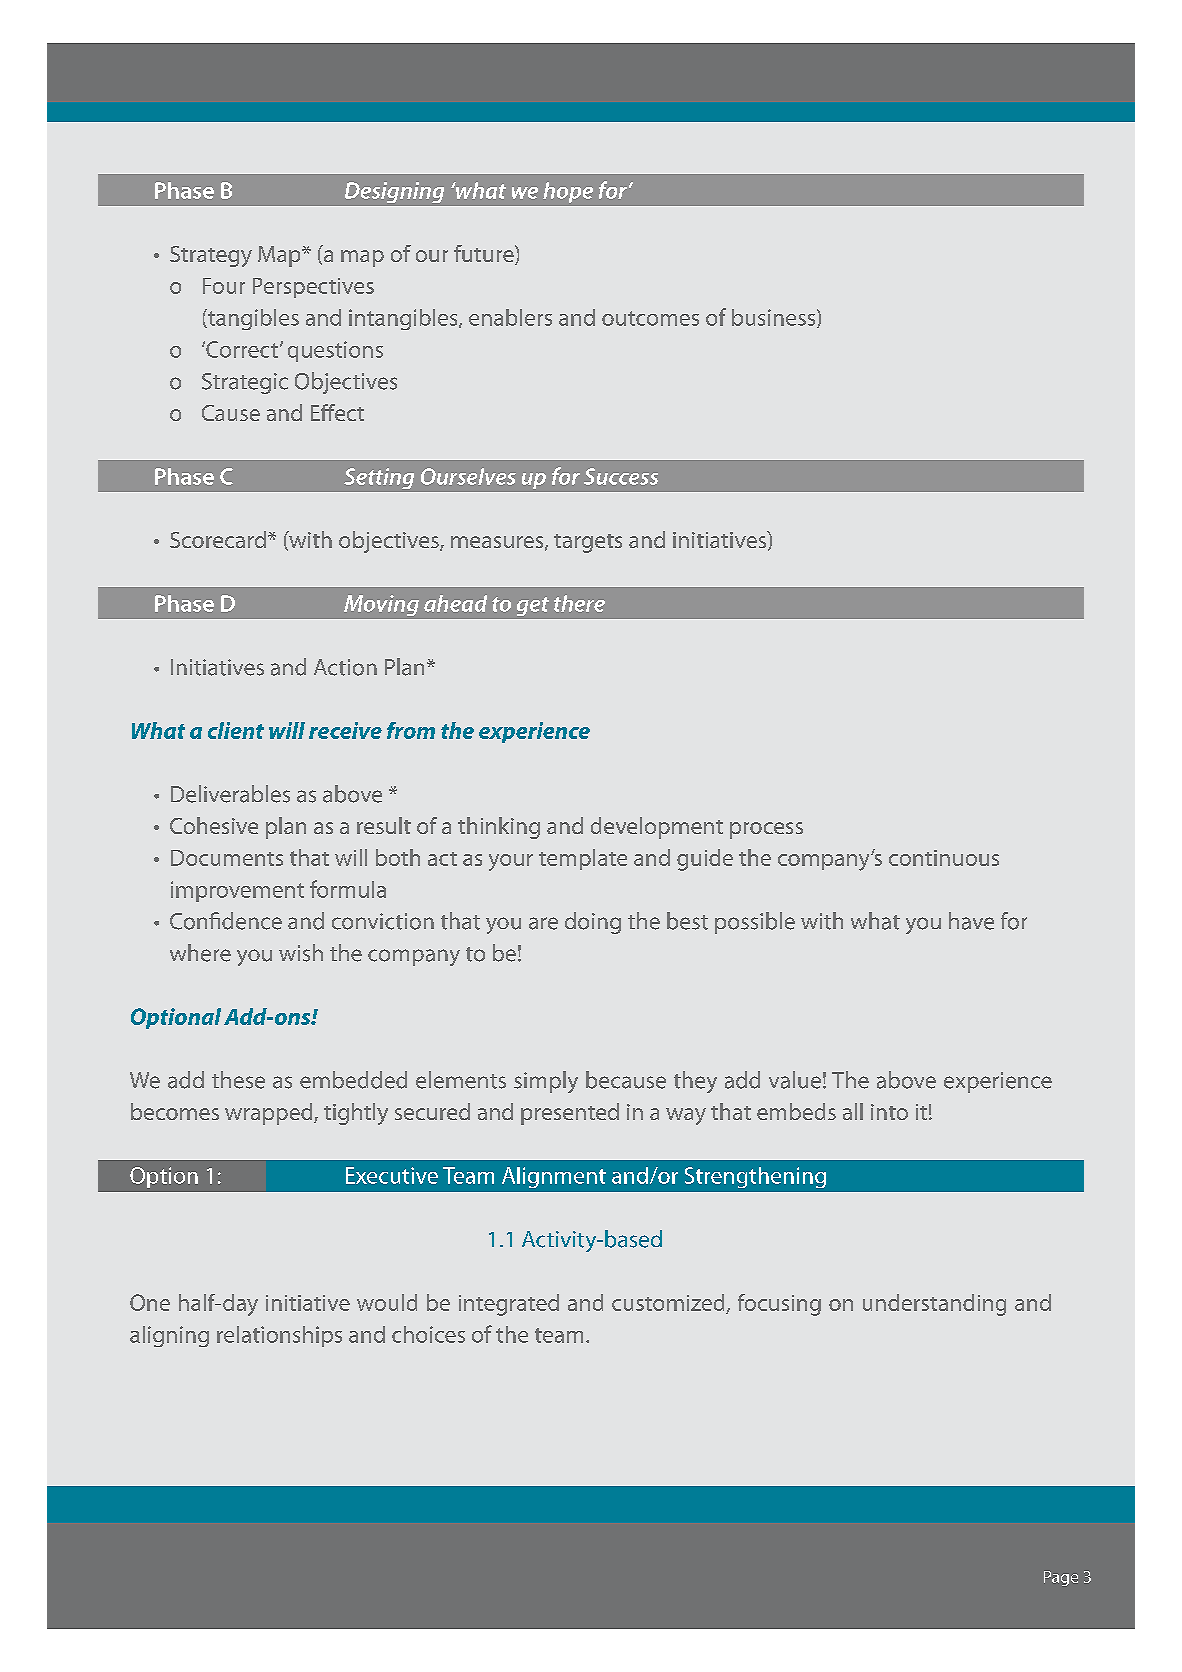 This screenshot has width=1182, height=1672. I want to click on hope, so click(568, 192).
